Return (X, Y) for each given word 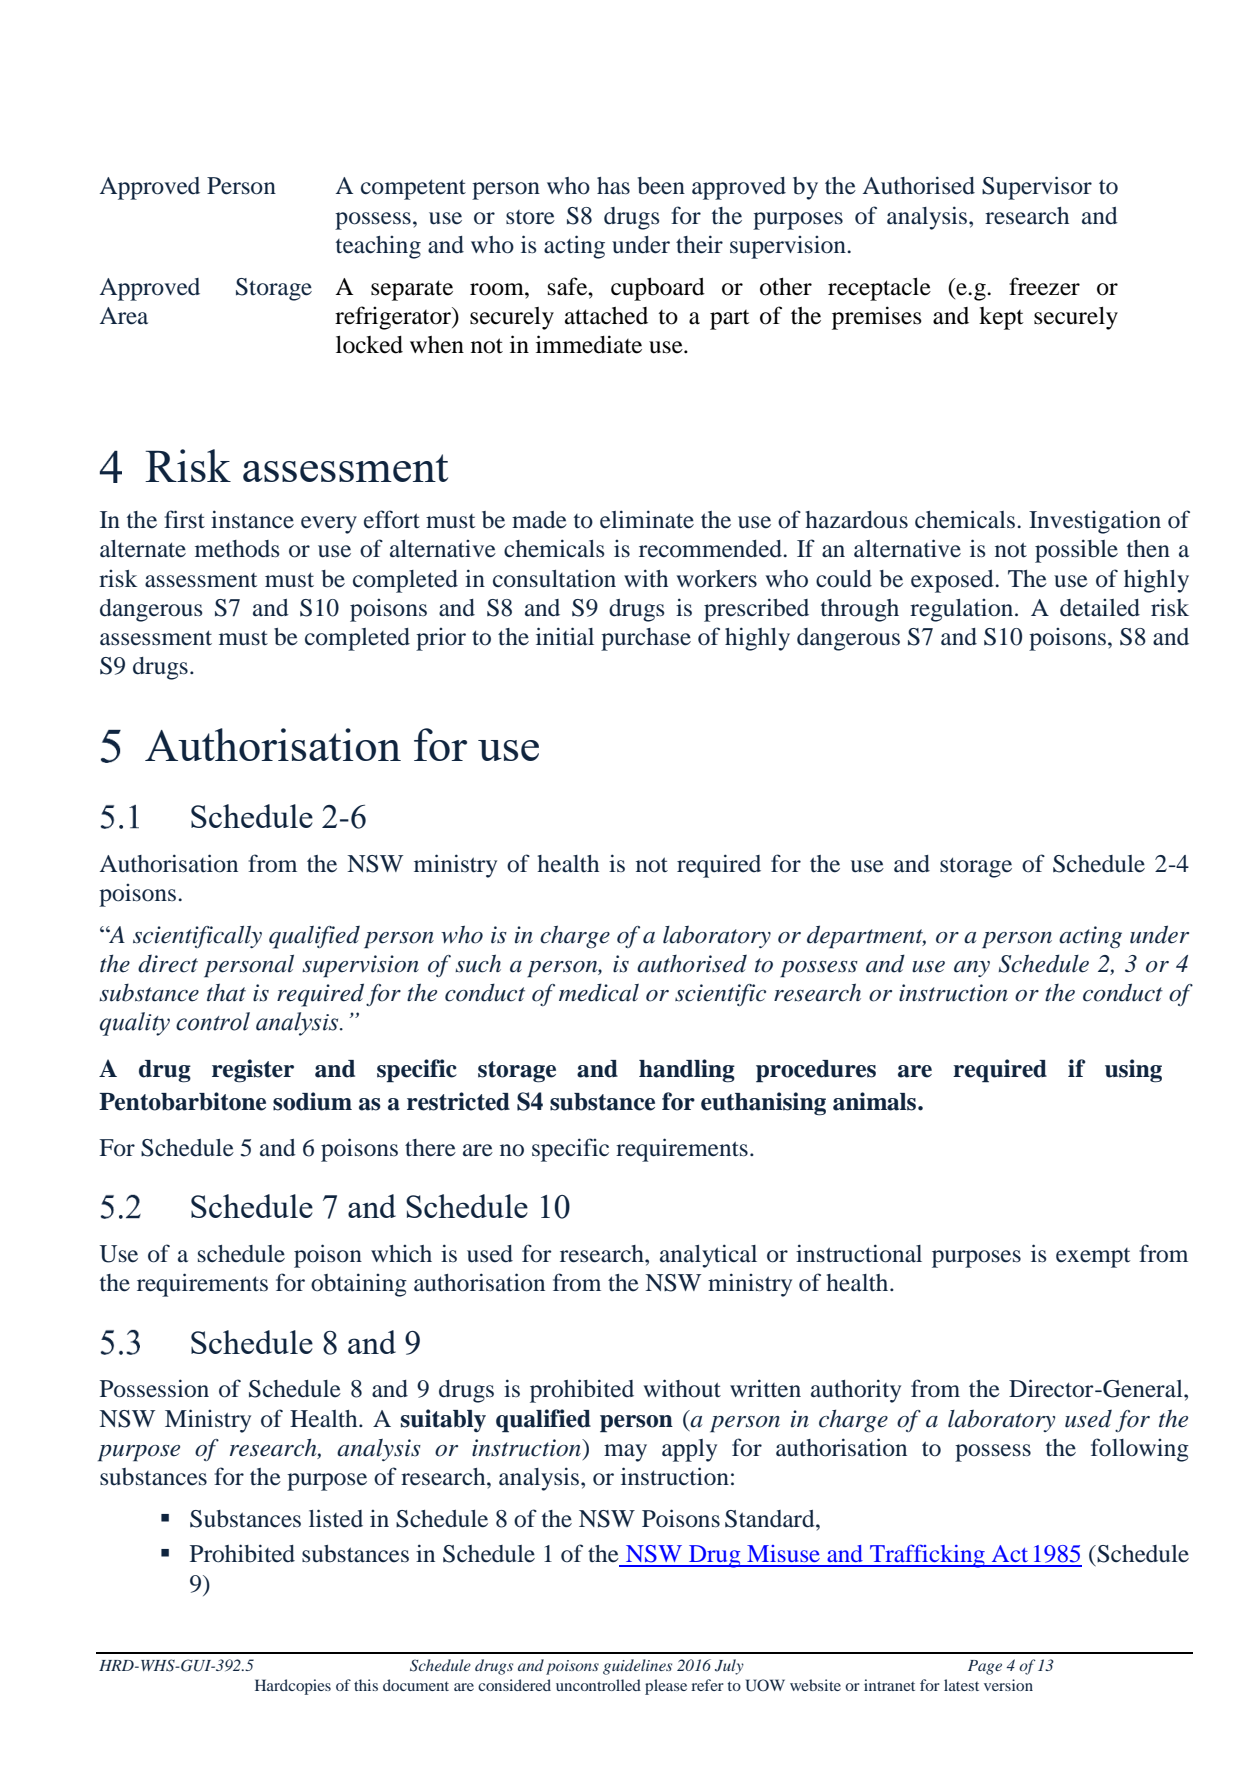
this (366, 1685)
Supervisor (1037, 188)
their (699, 244)
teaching (378, 247)
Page (985, 1667)
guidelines (637, 1667)
